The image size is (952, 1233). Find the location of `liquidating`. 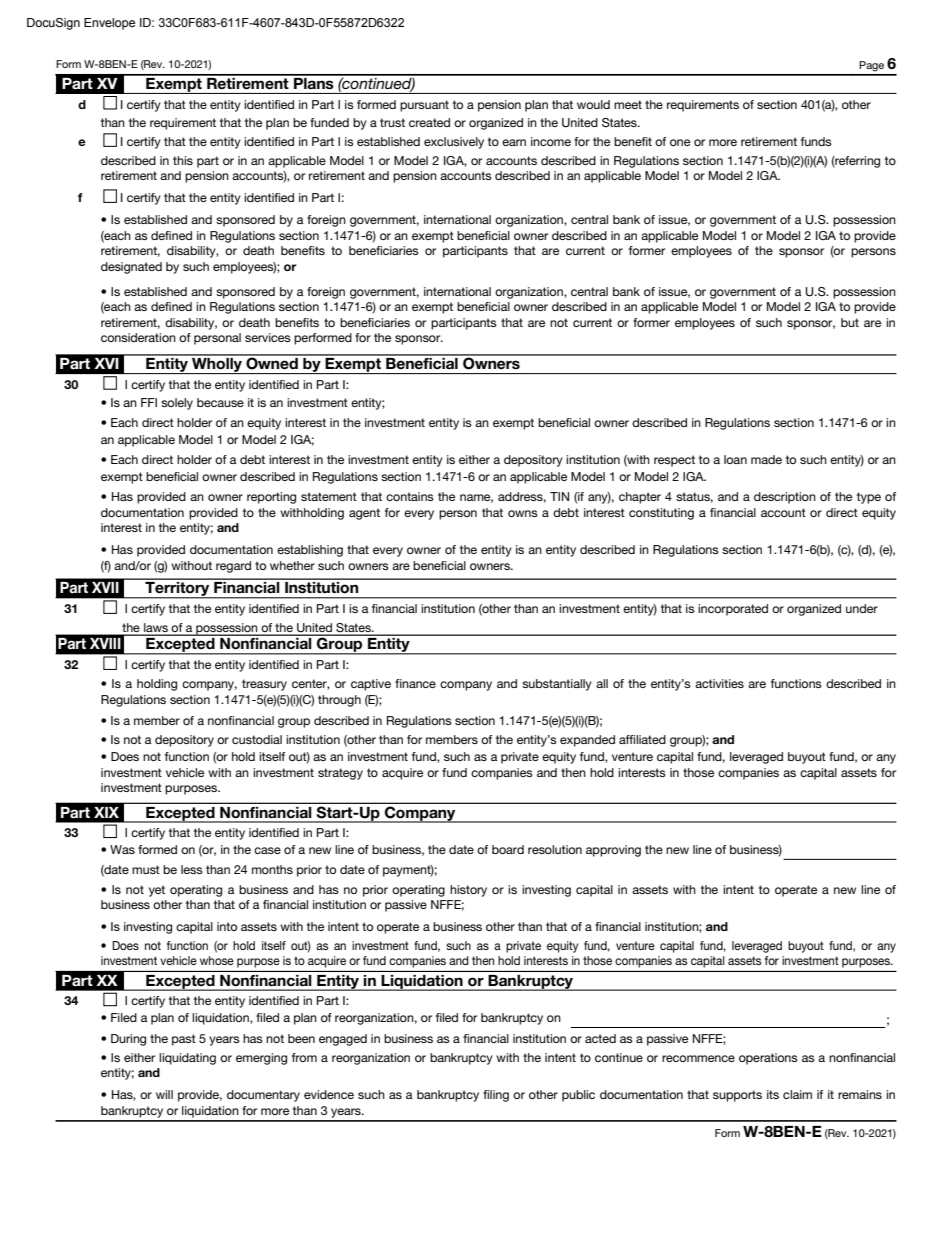

liquidating is located at coordinates (187, 1059).
